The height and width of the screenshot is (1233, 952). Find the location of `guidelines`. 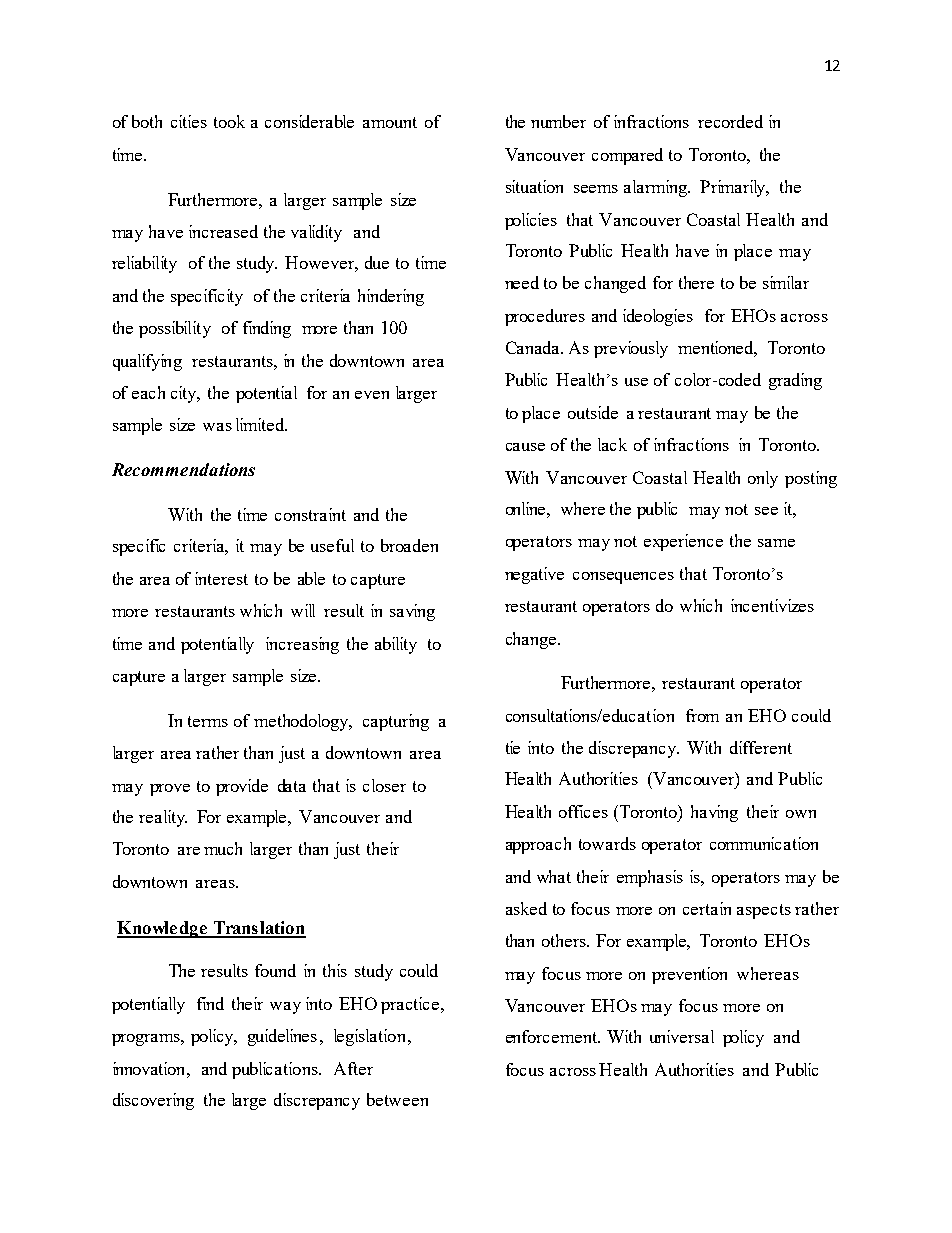

guidelines is located at coordinates (282, 1037).
